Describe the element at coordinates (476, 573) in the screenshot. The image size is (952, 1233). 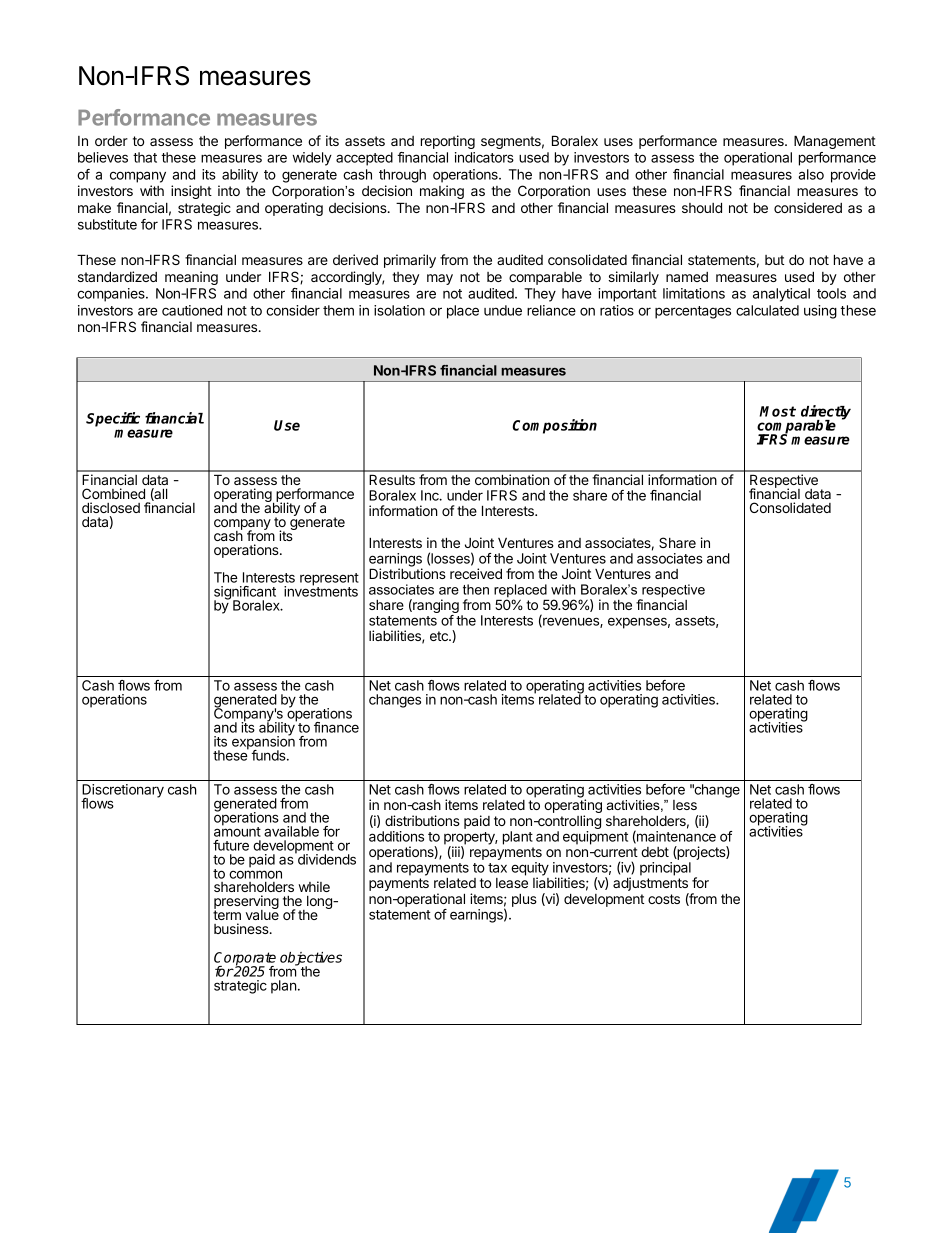
I see `received` at that location.
